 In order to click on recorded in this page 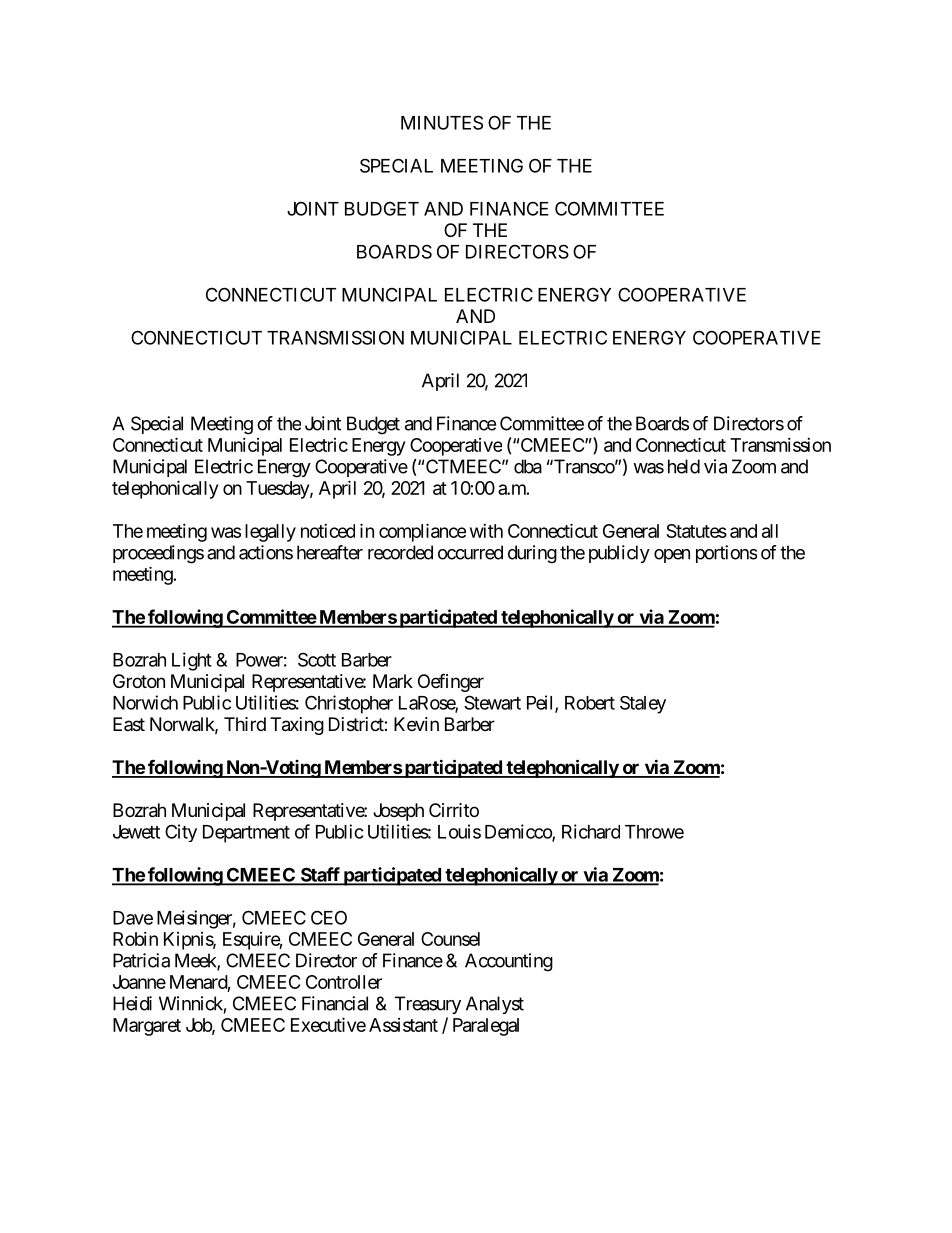, I will do `click(400, 552)`.
